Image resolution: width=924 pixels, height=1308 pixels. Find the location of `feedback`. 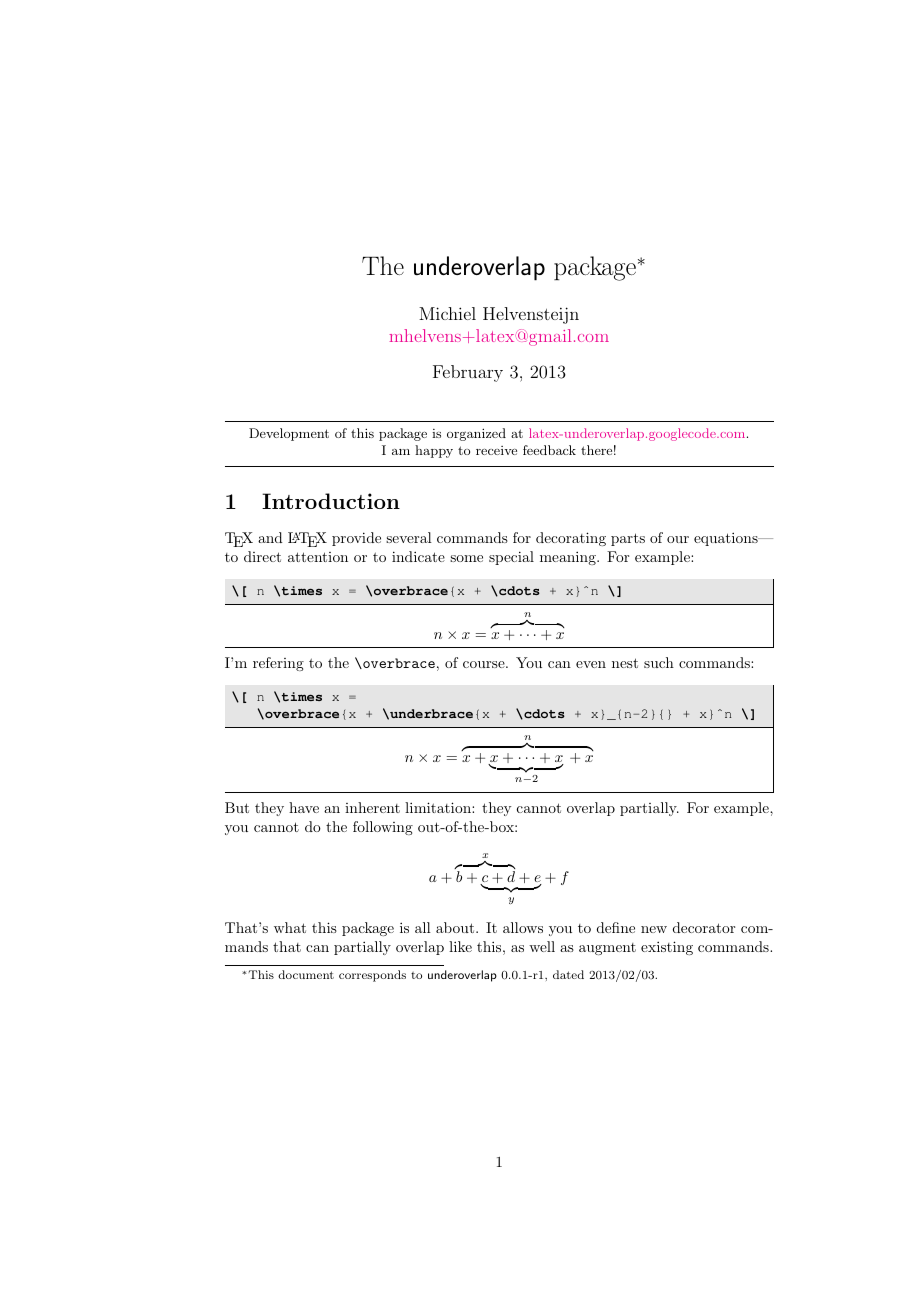

feedback is located at coordinates (549, 450).
